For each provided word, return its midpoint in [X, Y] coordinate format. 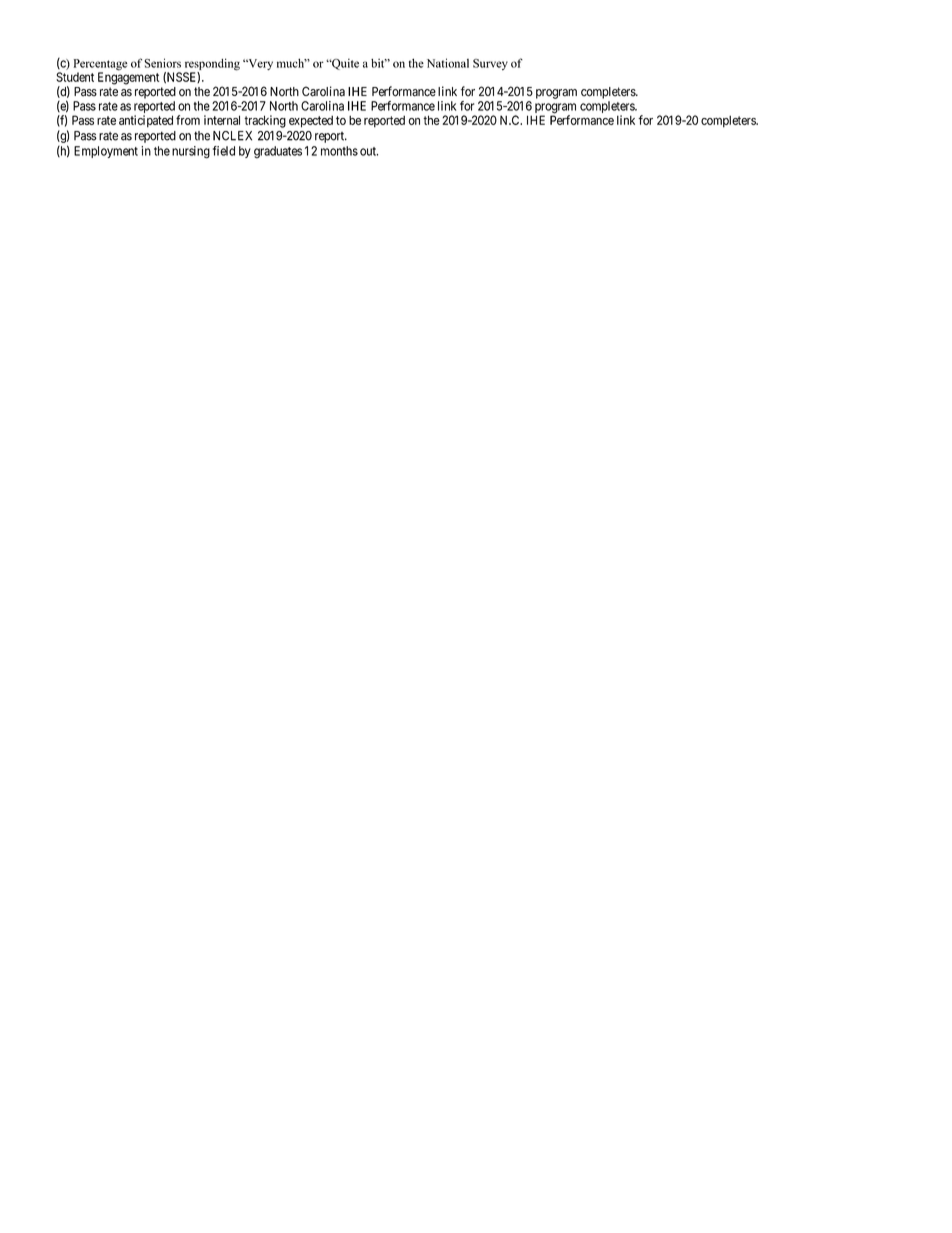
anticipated [146, 121]
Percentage [100, 66]
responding [212, 65]
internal [222, 120]
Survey [490, 64]
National [448, 63]
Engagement [128, 78]
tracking [265, 121]
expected [311, 121]
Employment [106, 152]
